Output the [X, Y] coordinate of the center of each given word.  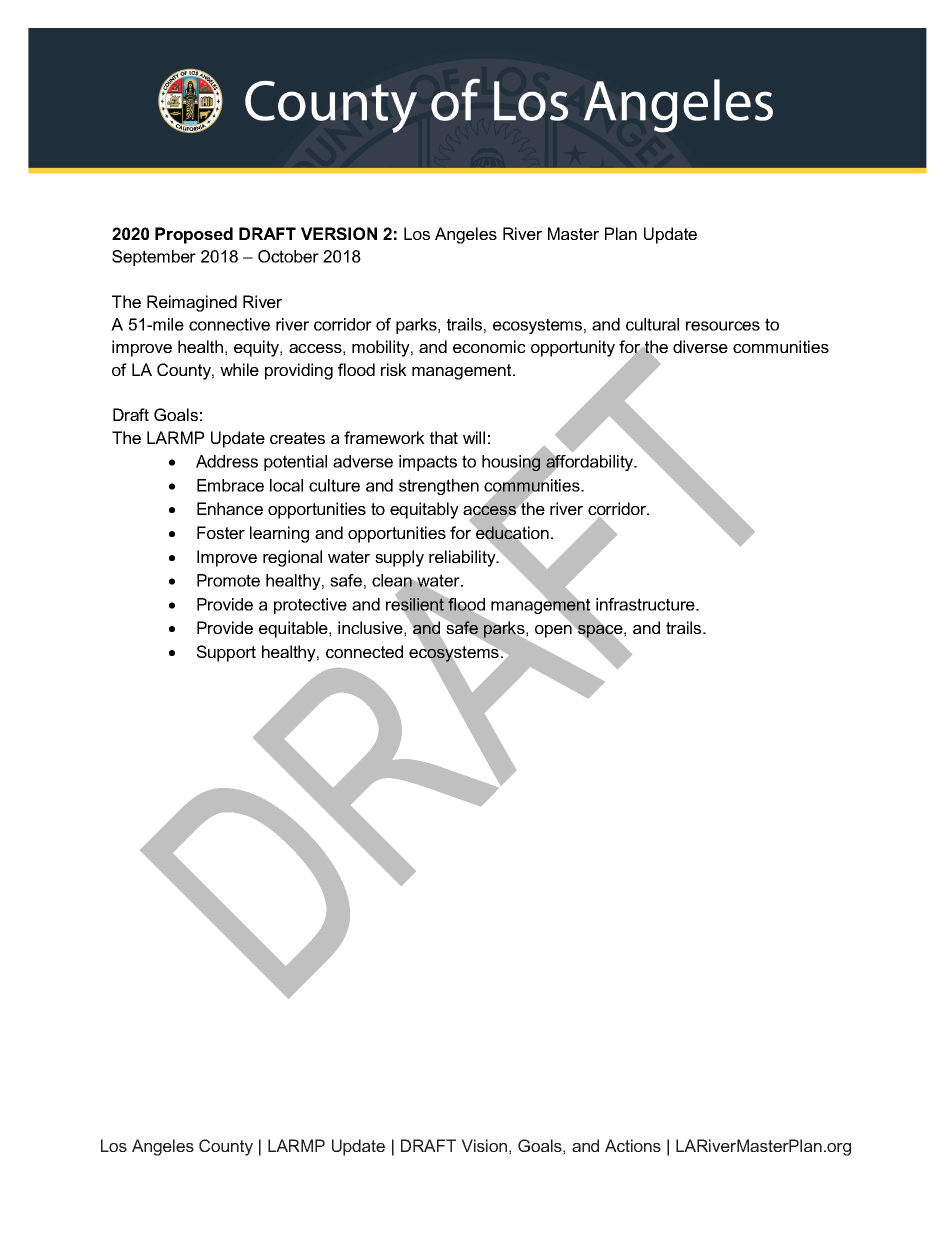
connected [364, 651]
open [554, 630]
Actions [633, 1145]
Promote [228, 580]
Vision [484, 1145]
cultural [652, 324]
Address [227, 461]
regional [292, 558]
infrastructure [646, 604]
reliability [463, 557]
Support [226, 653]
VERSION [339, 233]
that [444, 437]
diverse [700, 346]
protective [310, 606]
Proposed [194, 235]
